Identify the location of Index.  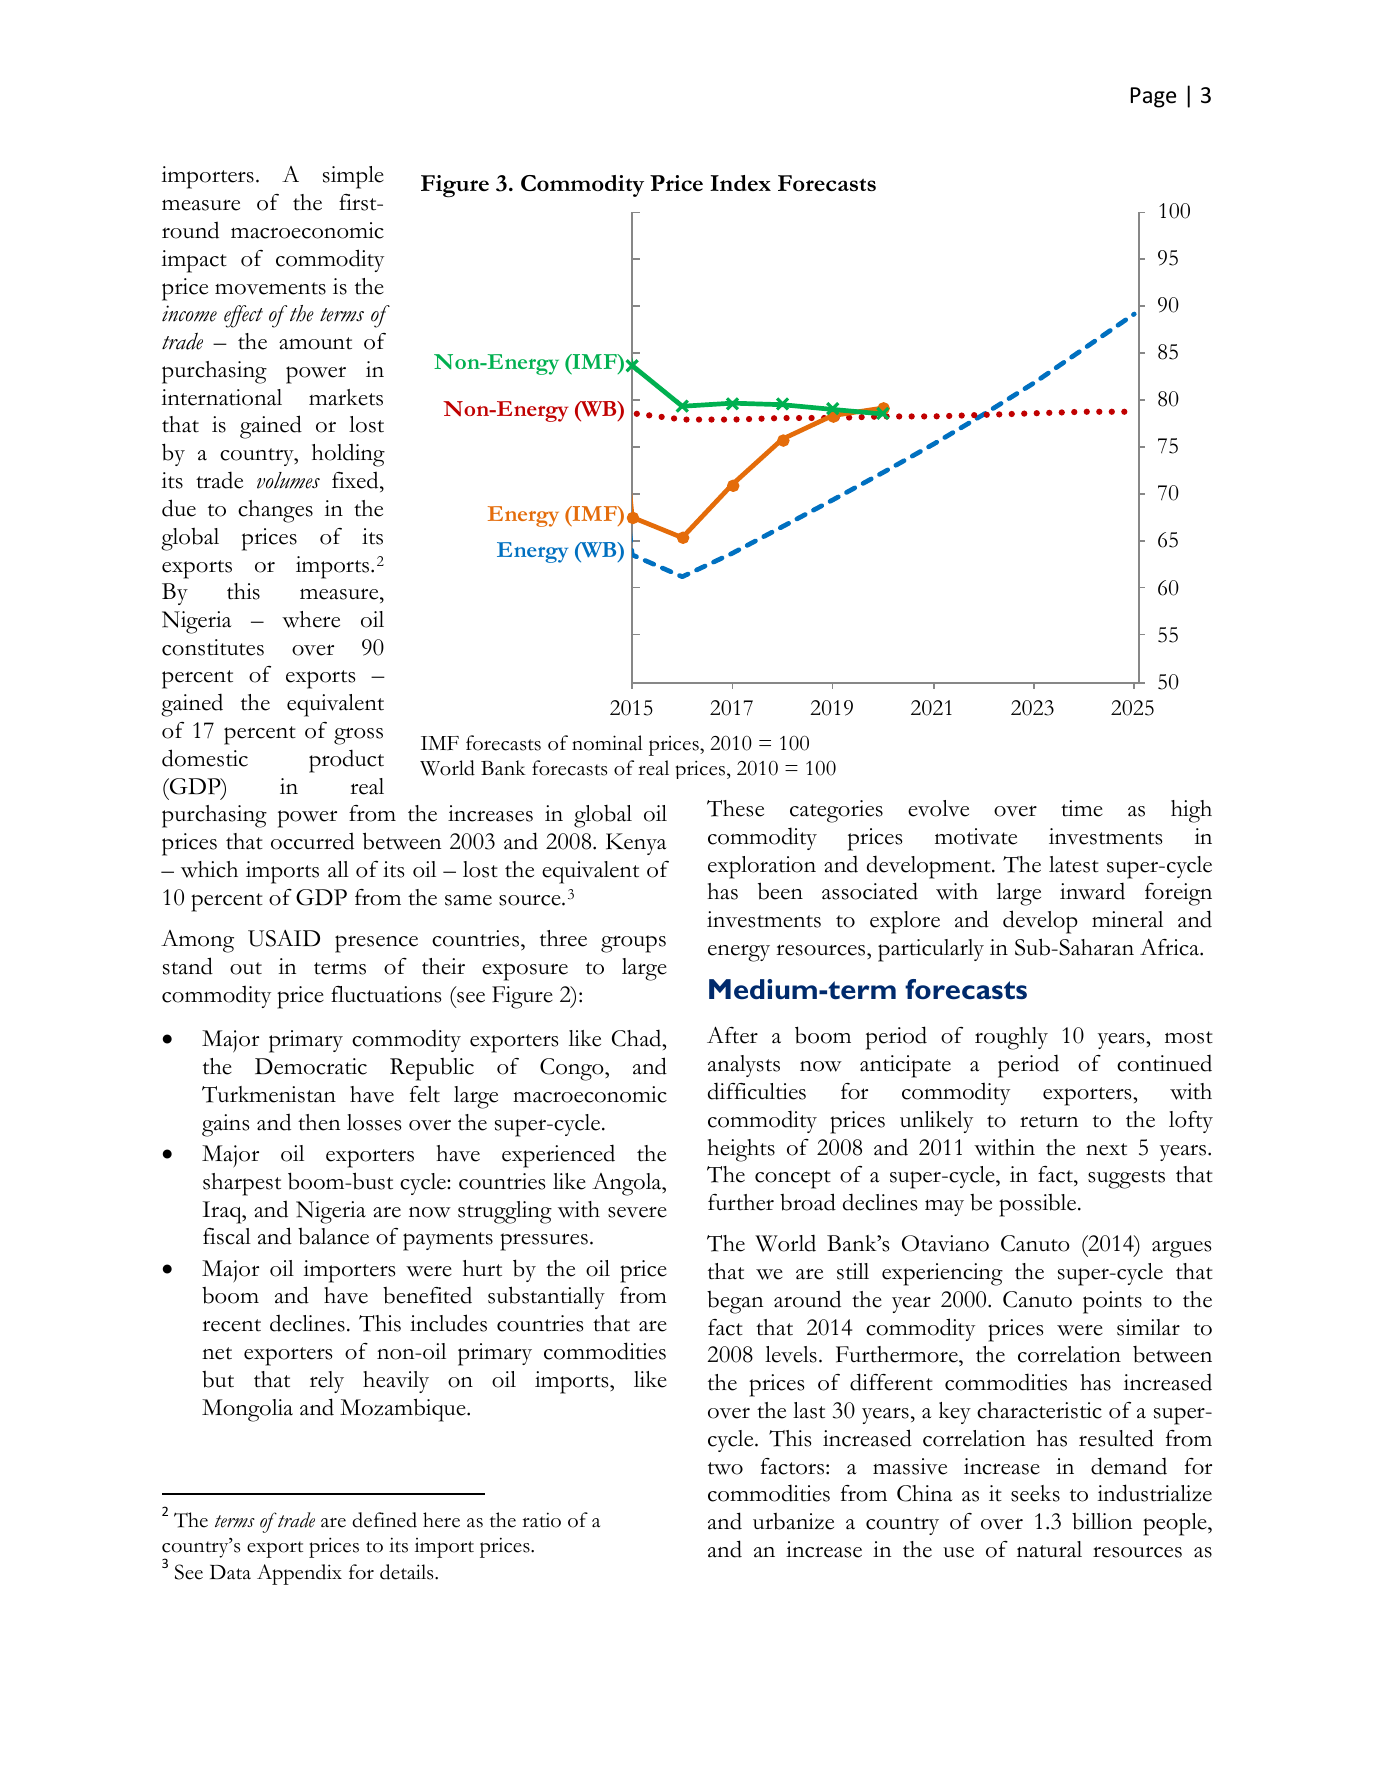
(740, 183).
